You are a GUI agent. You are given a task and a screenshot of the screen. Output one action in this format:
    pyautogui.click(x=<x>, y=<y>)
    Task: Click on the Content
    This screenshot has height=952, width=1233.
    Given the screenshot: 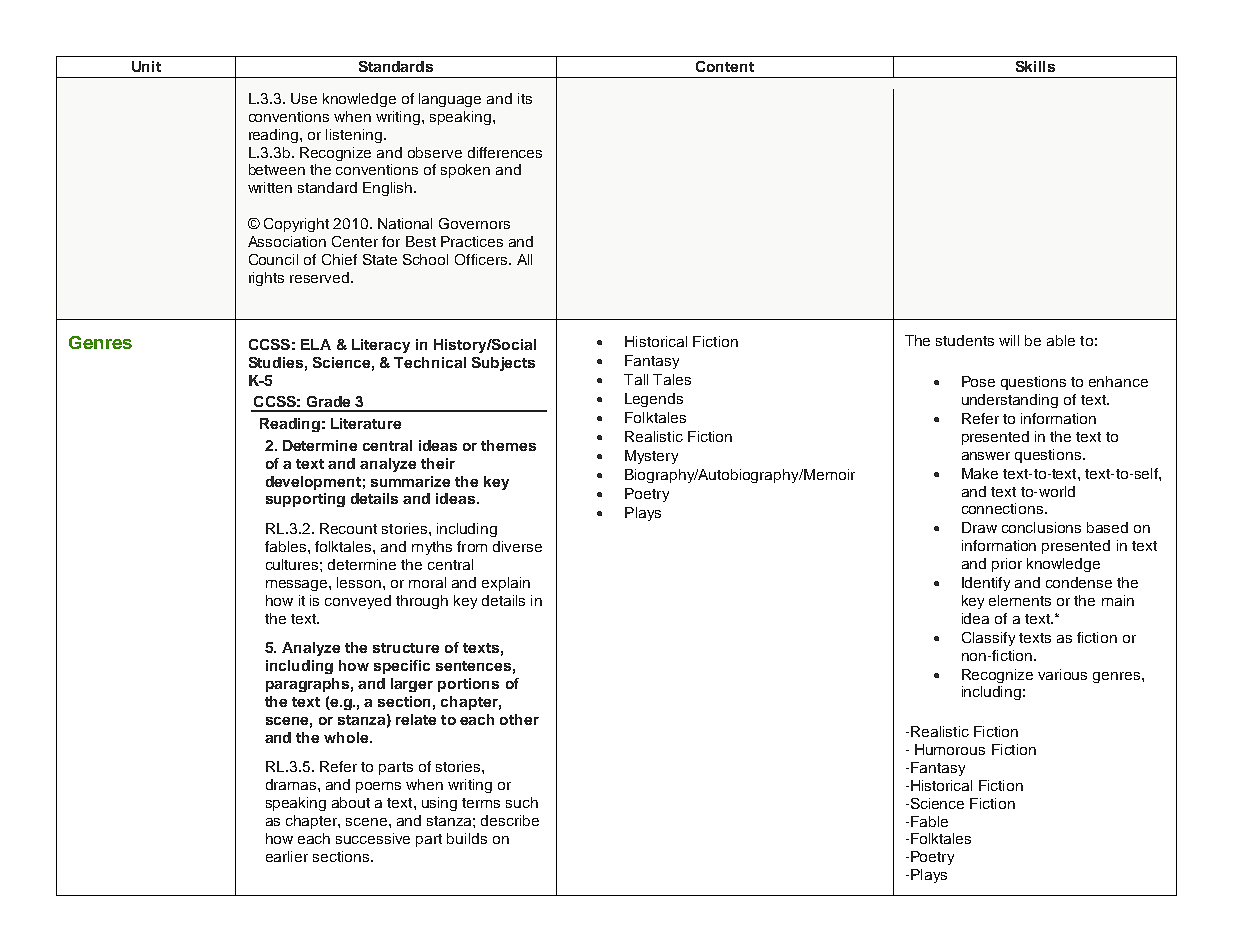 What is the action you would take?
    pyautogui.click(x=725, y=66)
